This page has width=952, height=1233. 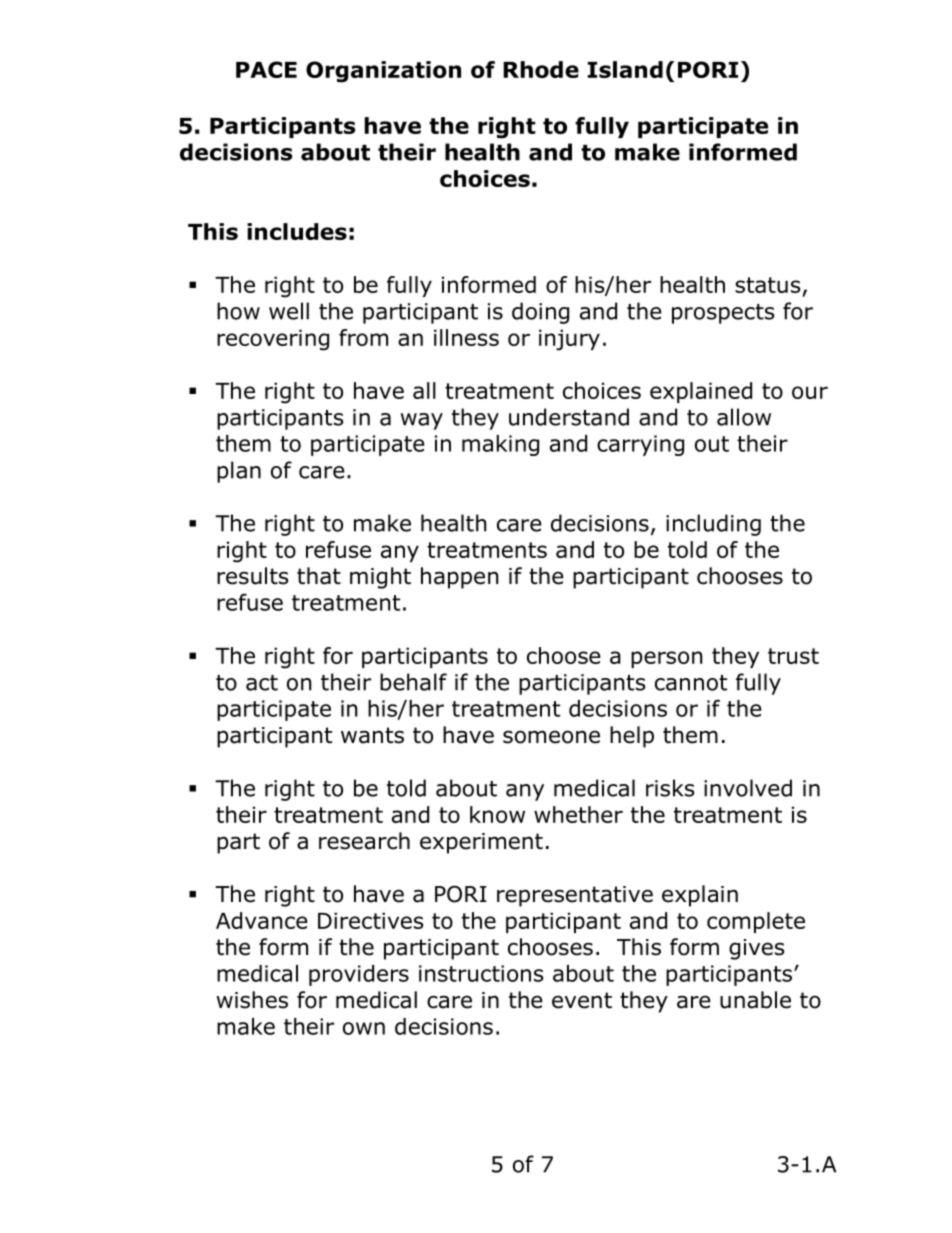 I want to click on know, so click(x=497, y=814).
